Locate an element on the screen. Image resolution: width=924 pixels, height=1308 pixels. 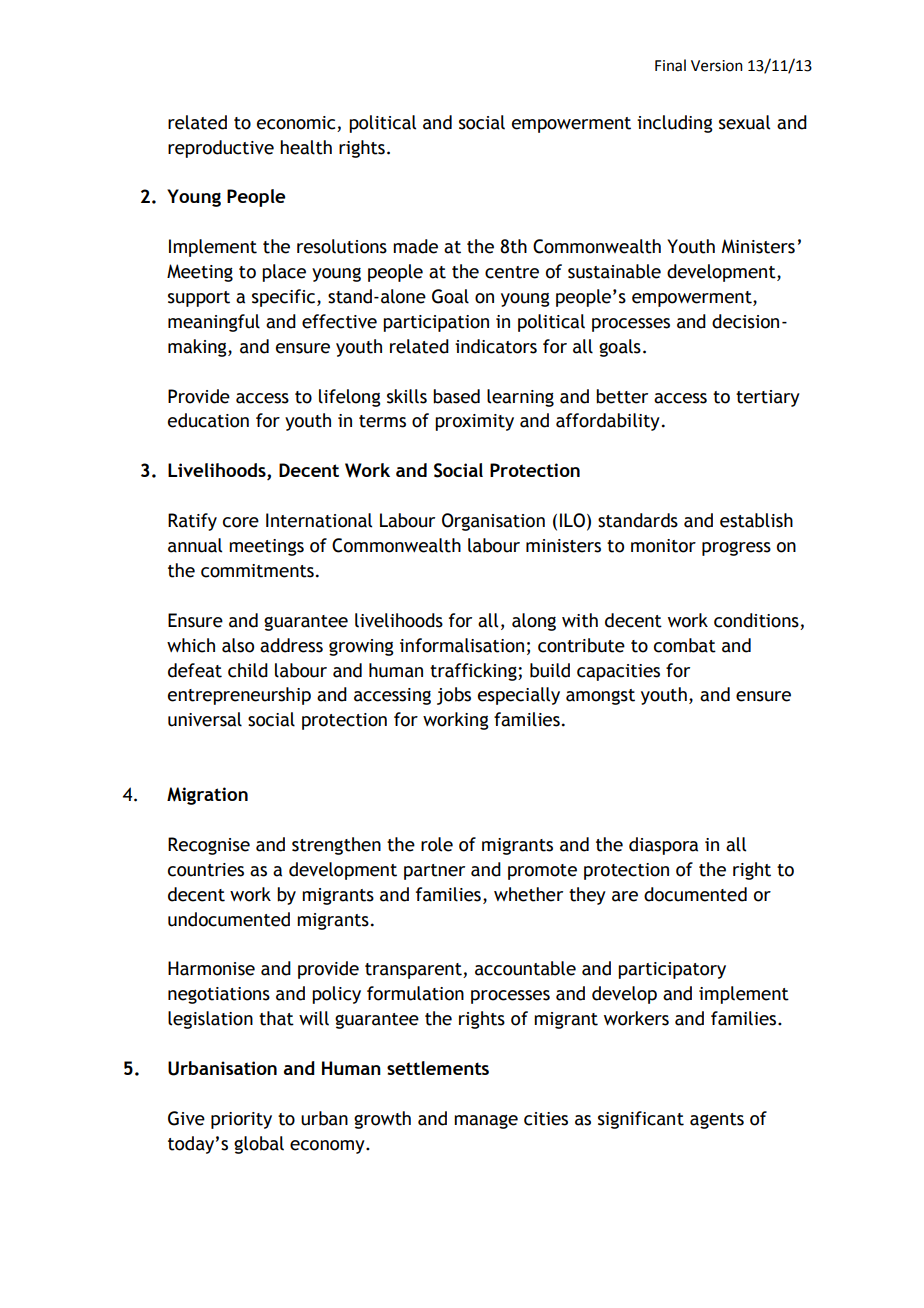
tertiary is located at coordinates (768, 398).
